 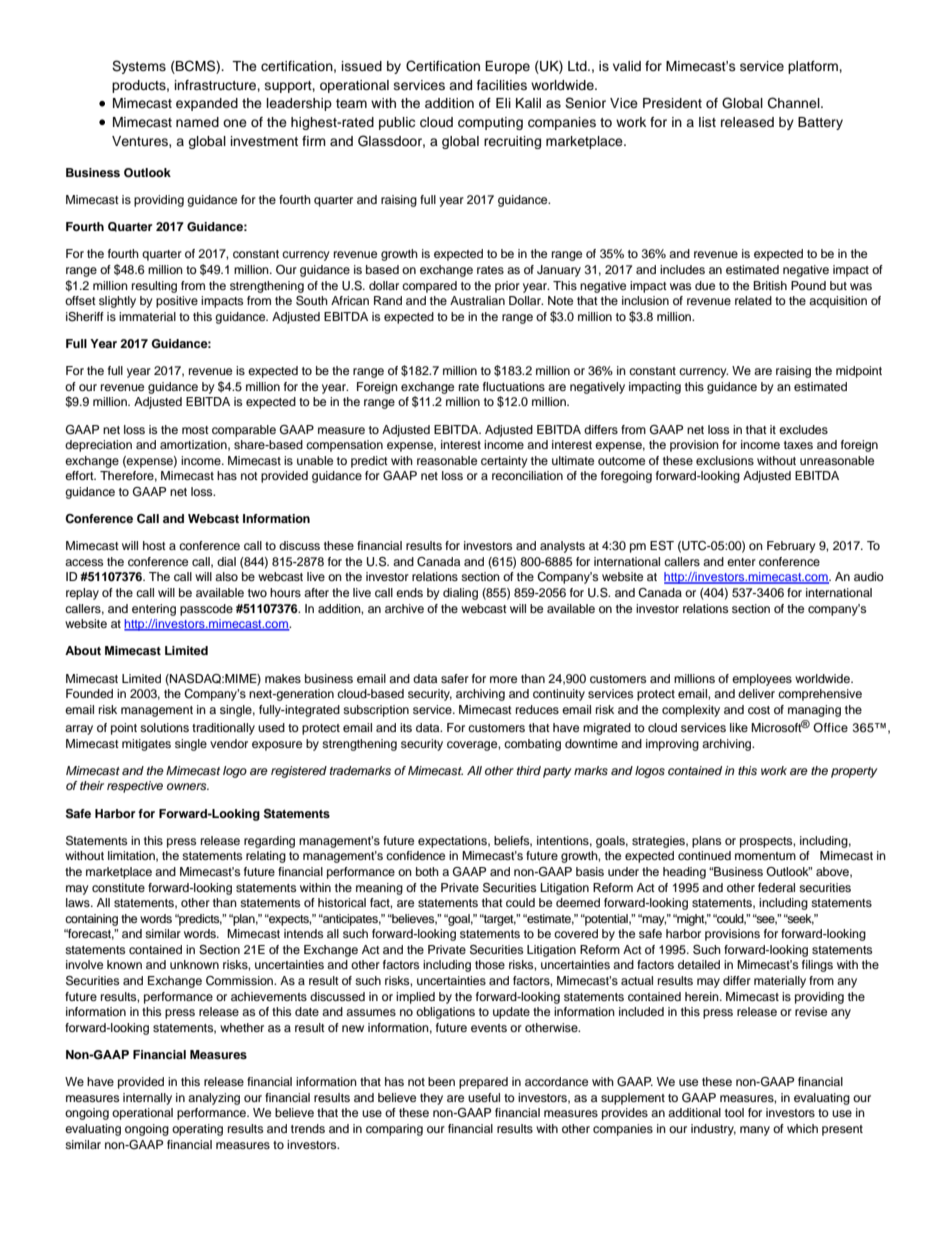 What do you see at coordinates (502, 85) in the page?
I see `facilities` at bounding box center [502, 85].
